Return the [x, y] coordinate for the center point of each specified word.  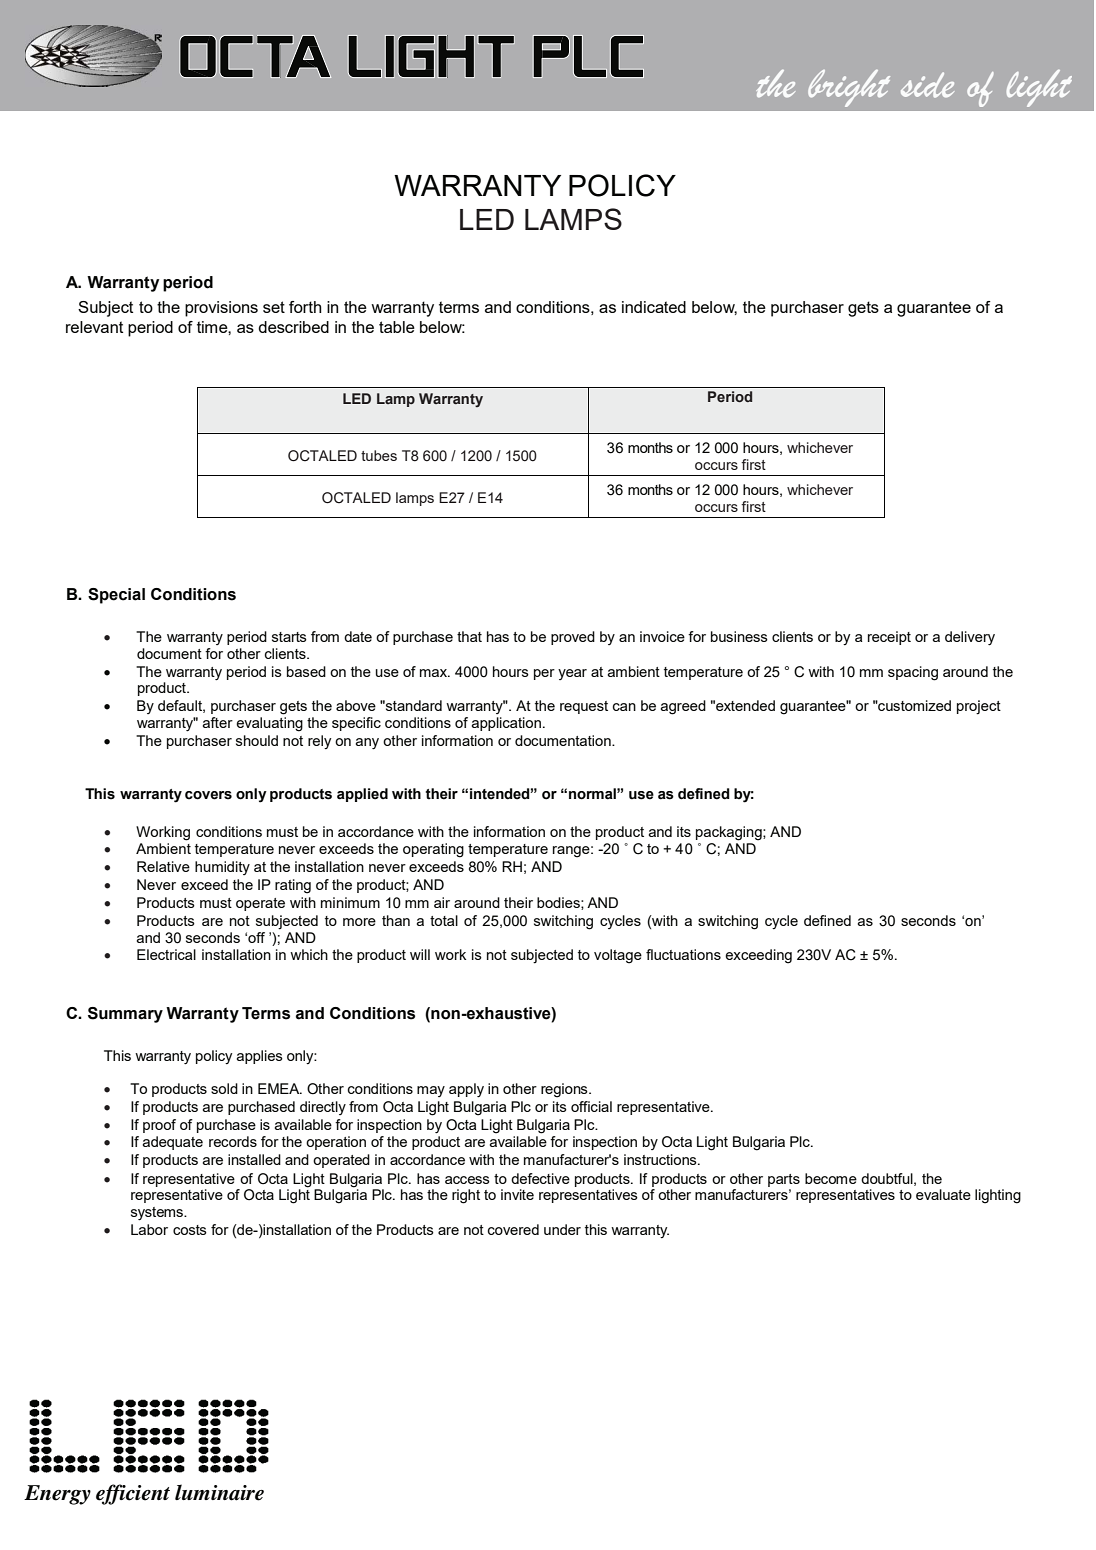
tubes [379, 455]
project [979, 707]
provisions [221, 309]
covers [208, 795]
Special [116, 596]
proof [159, 1126]
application [506, 724]
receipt [889, 638]
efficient [133, 1494]
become [831, 1178]
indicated [654, 307]
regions [565, 1090]
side [927, 85]
